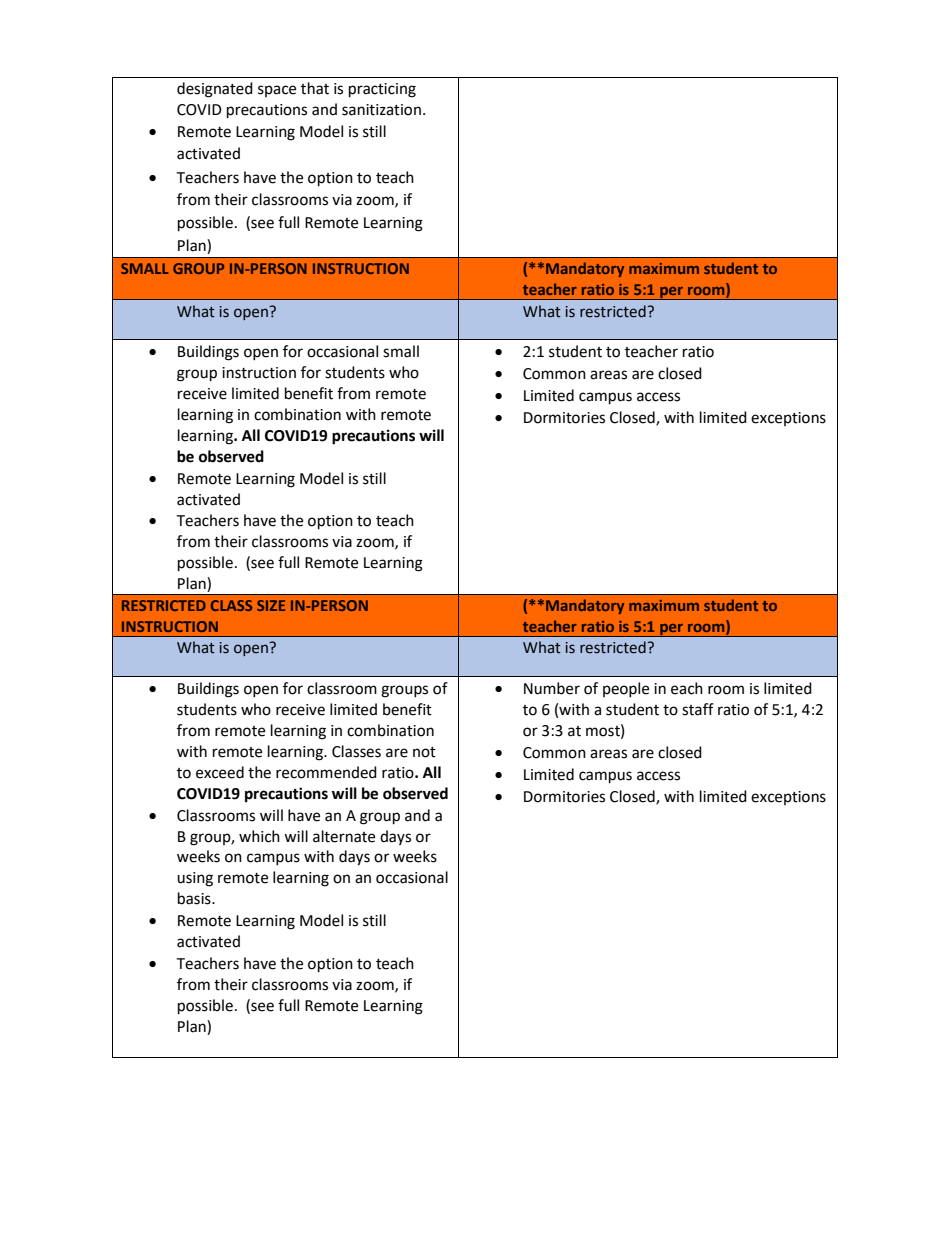 The width and height of the image is (952, 1233). Describe the element at coordinates (381, 110) in the image. I see `sanitization` at that location.
